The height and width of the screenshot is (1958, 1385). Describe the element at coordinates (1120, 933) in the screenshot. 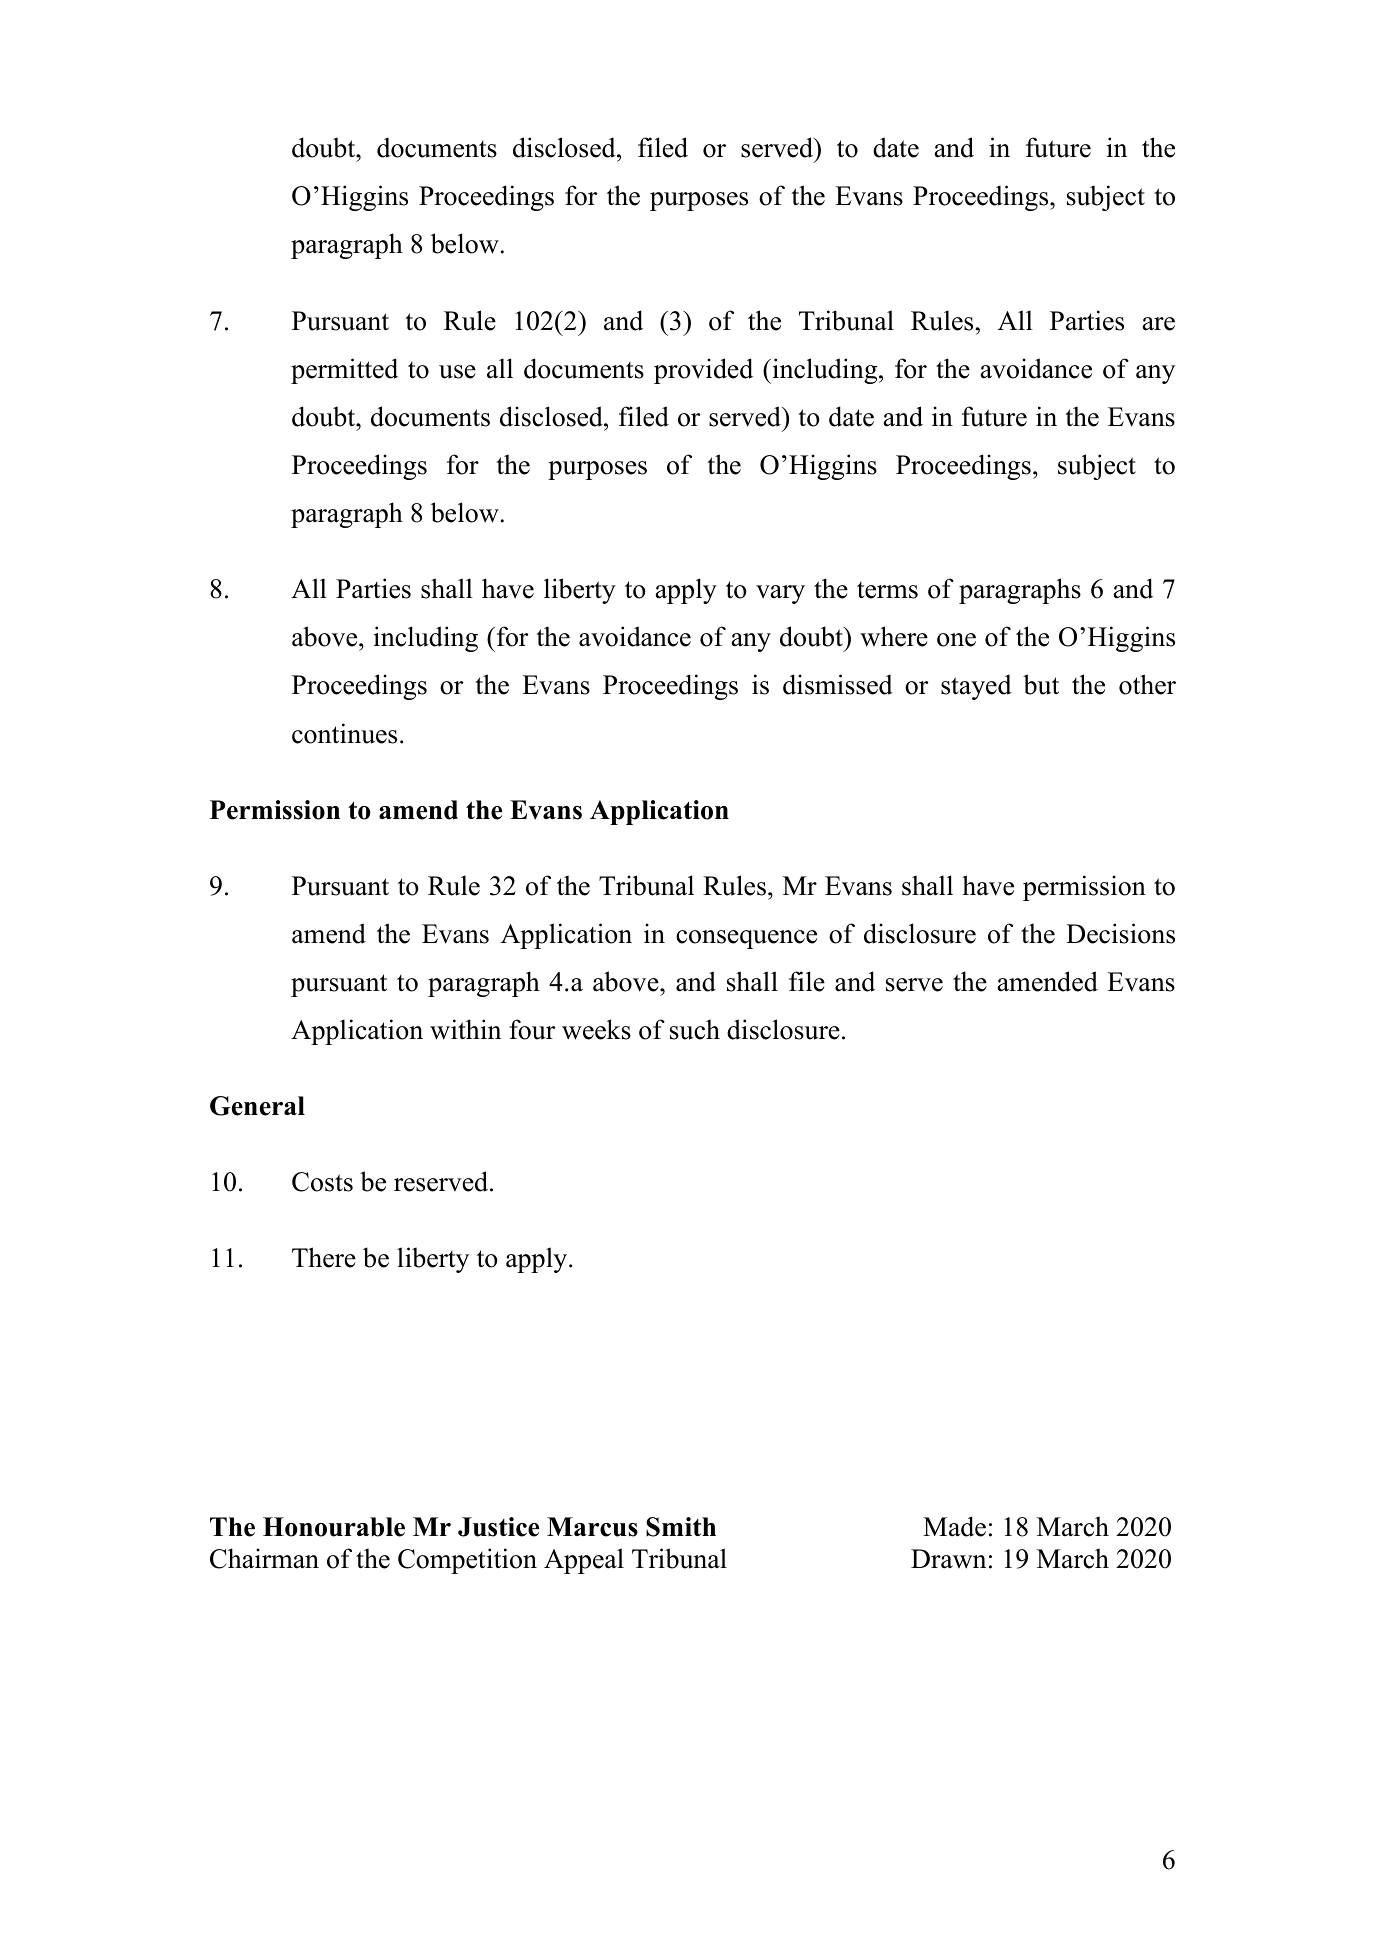

I see `Decisions` at that location.
